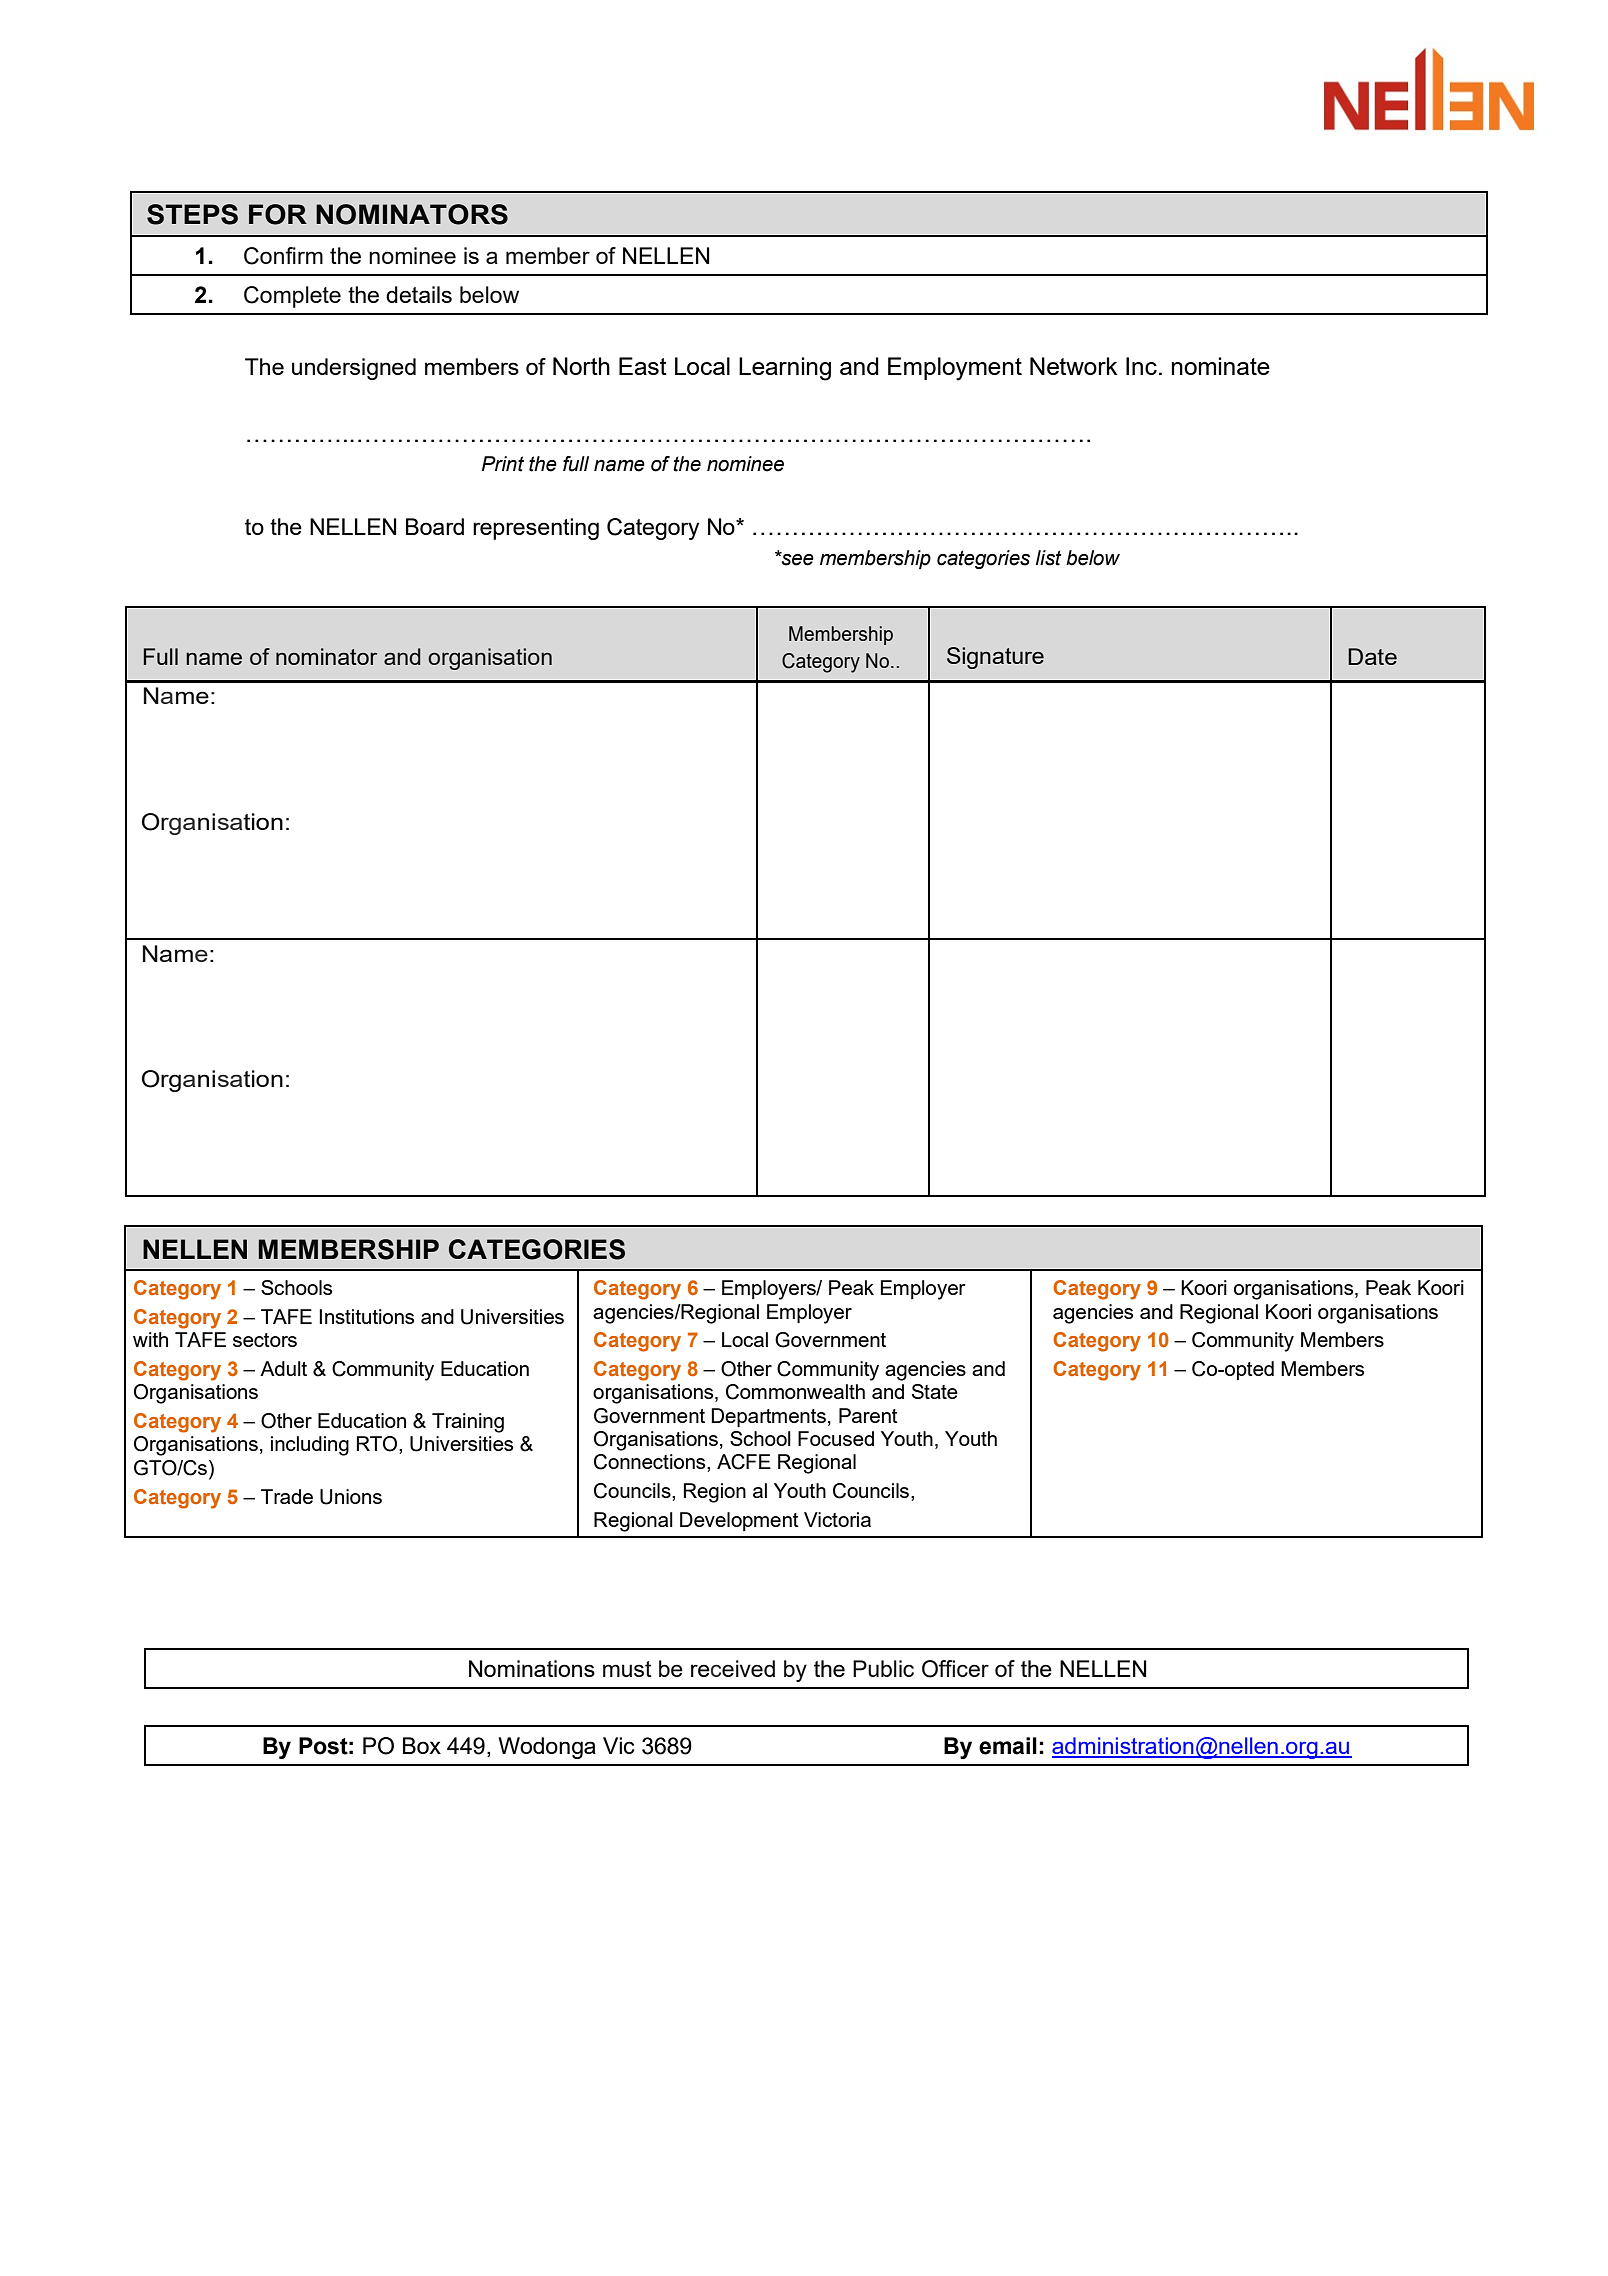 The width and height of the screenshot is (1608, 2276). What do you see at coordinates (366, 1316) in the screenshot?
I see `Institutions` at bounding box center [366, 1316].
